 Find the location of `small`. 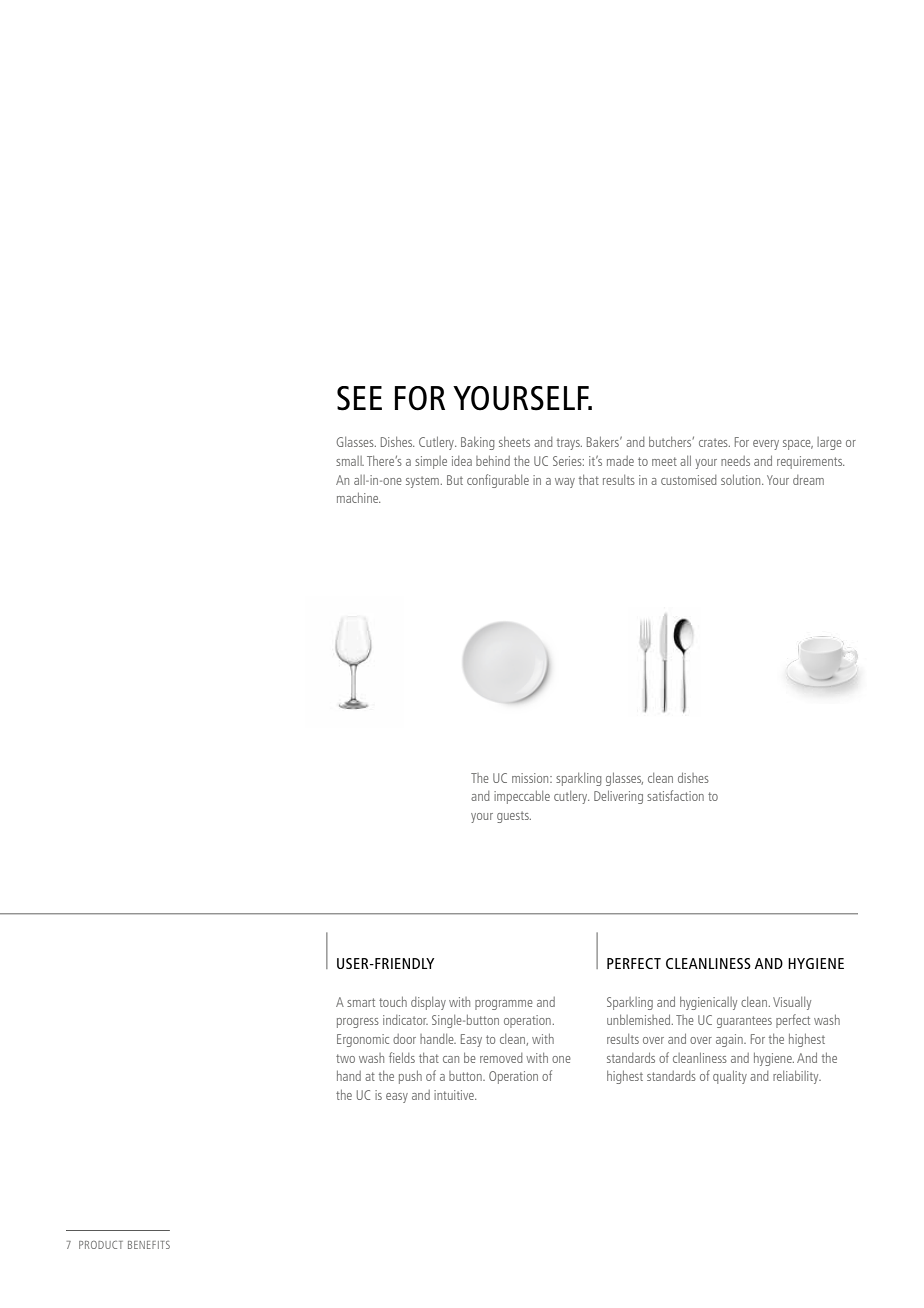

small is located at coordinates (350, 461).
